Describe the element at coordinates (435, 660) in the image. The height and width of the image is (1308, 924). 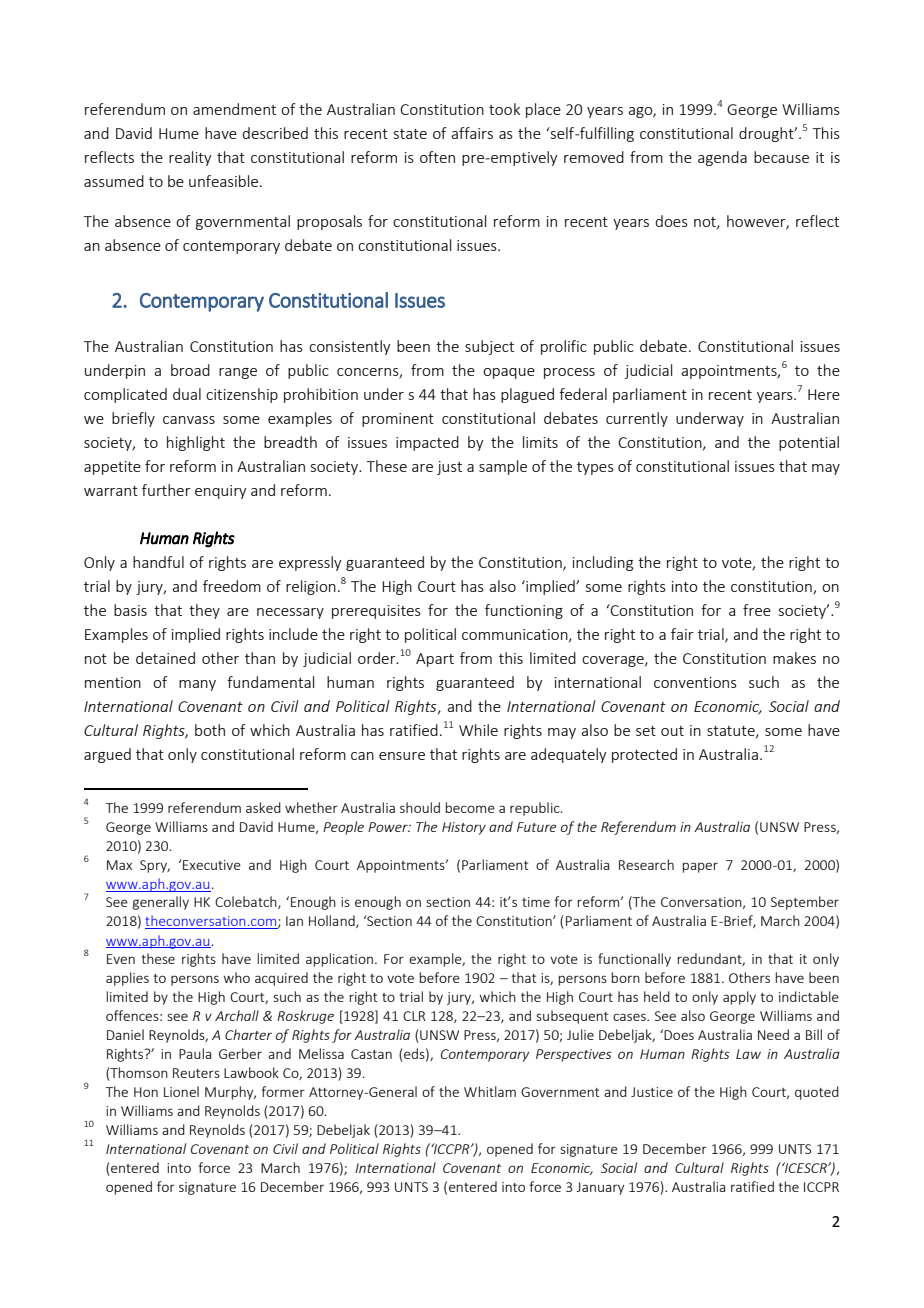
I see `Apart` at that location.
